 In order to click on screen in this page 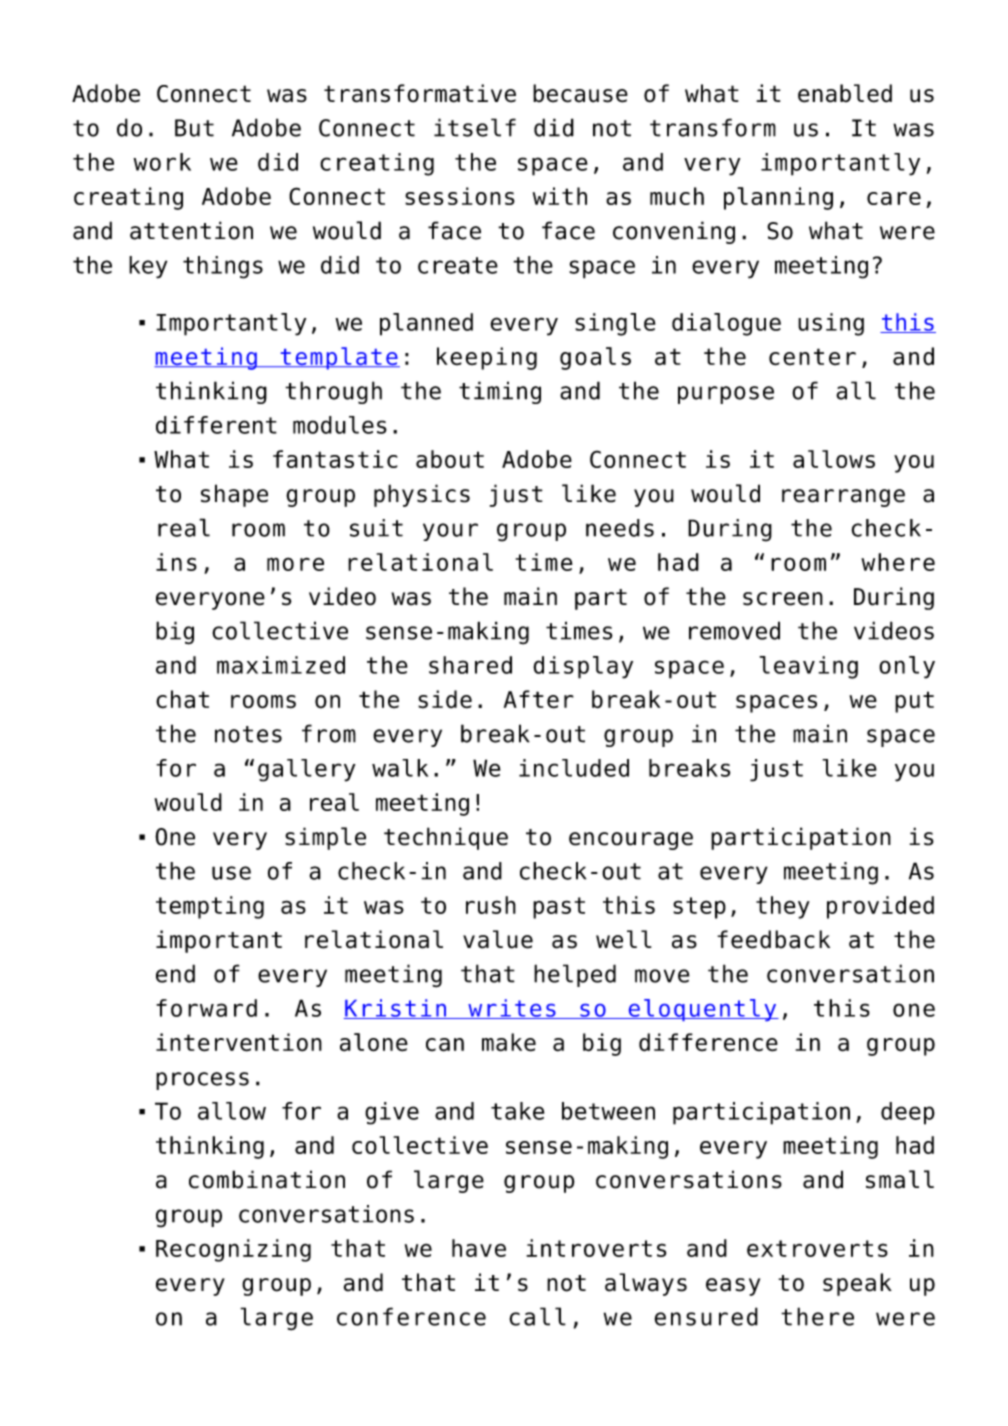, I will do `click(783, 599)`.
